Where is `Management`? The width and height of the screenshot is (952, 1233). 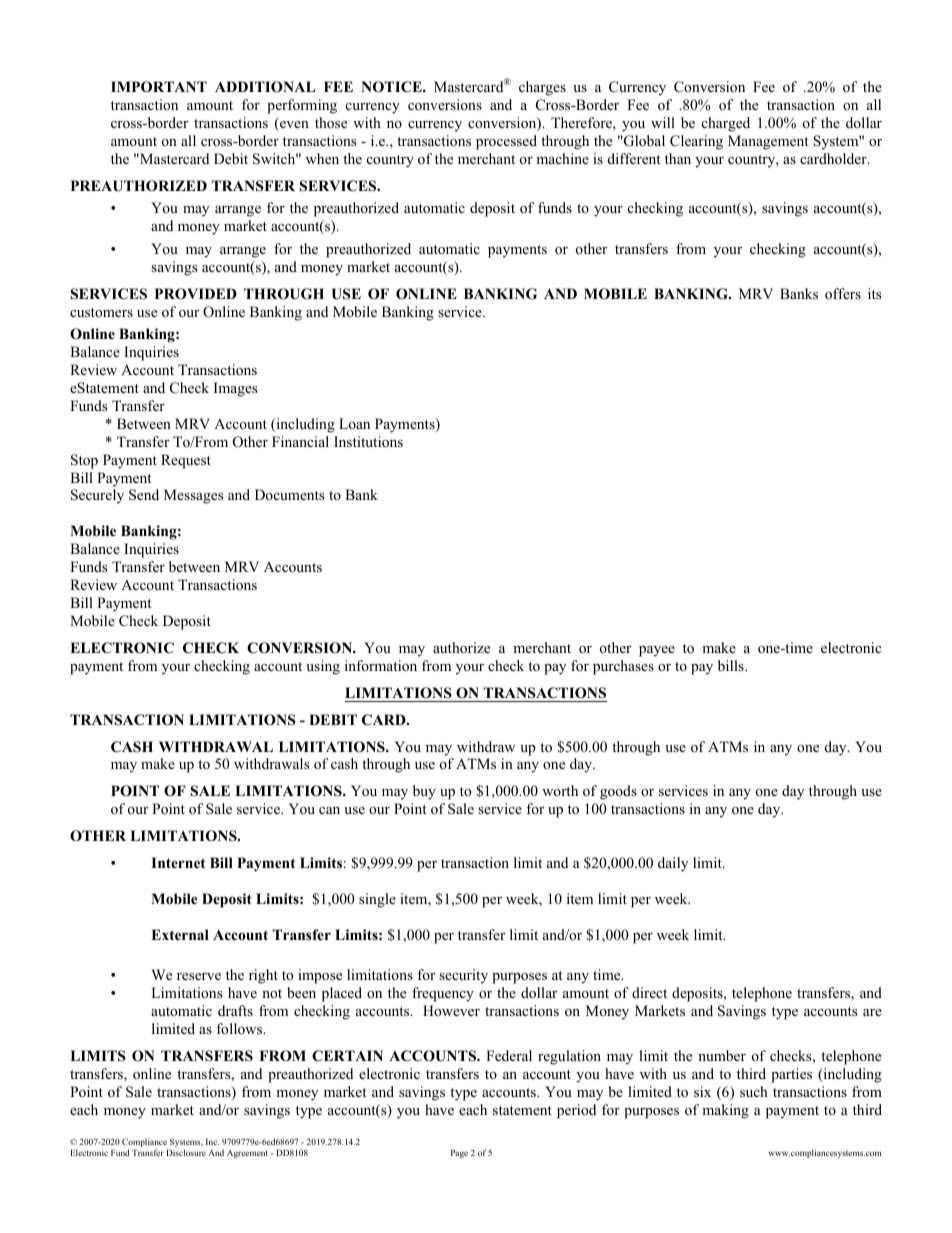
Management is located at coordinates (768, 142).
